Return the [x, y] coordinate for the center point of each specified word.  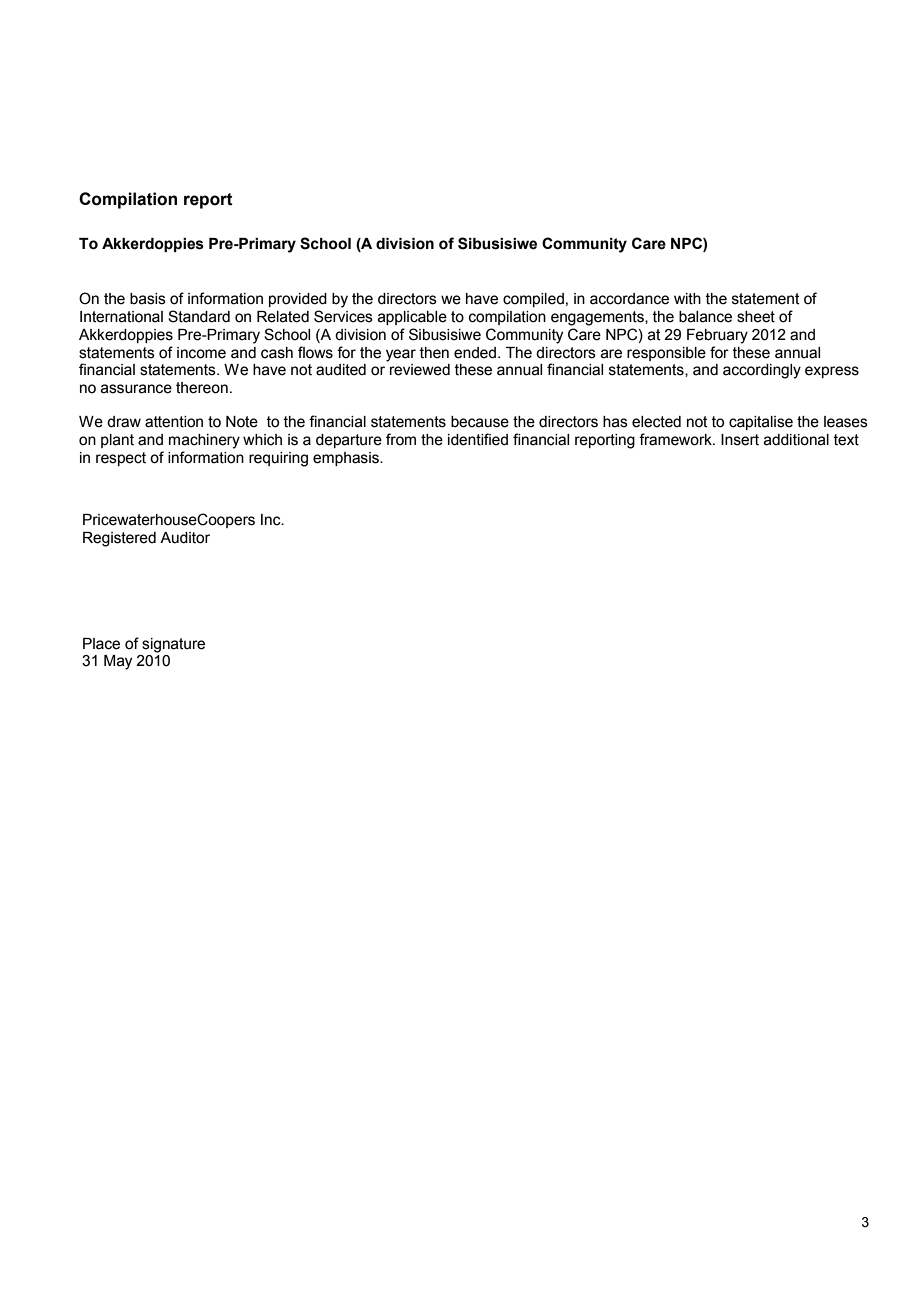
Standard [199, 316]
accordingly [762, 371]
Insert [740, 440]
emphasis [347, 459]
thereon [202, 388]
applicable [412, 318]
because [480, 422]
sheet [756, 317]
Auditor [185, 538]
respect [121, 459]
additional [796, 440]
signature [173, 645]
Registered [119, 539]
